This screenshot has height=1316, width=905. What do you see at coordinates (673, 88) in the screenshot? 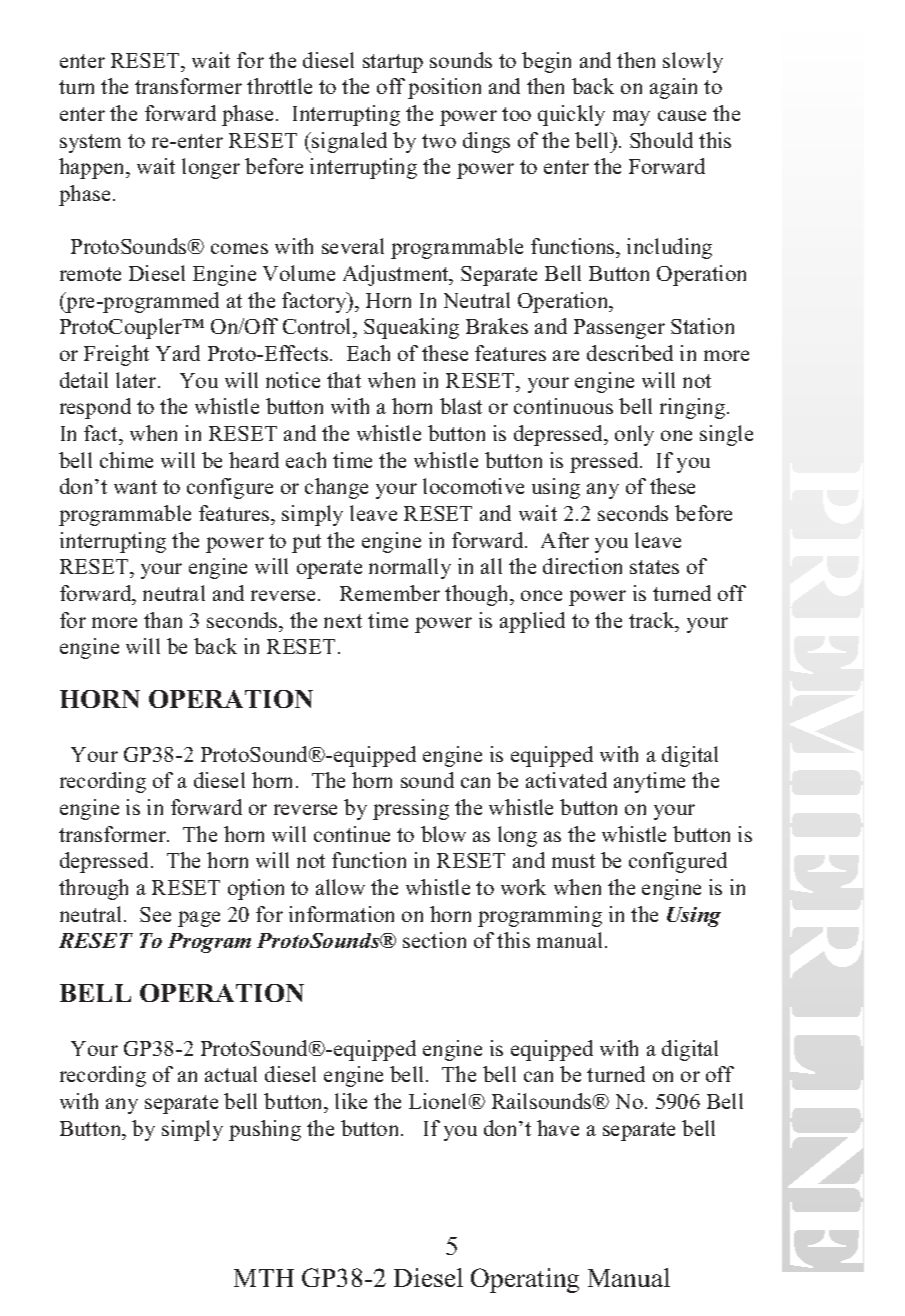
I see `again` at bounding box center [673, 88].
